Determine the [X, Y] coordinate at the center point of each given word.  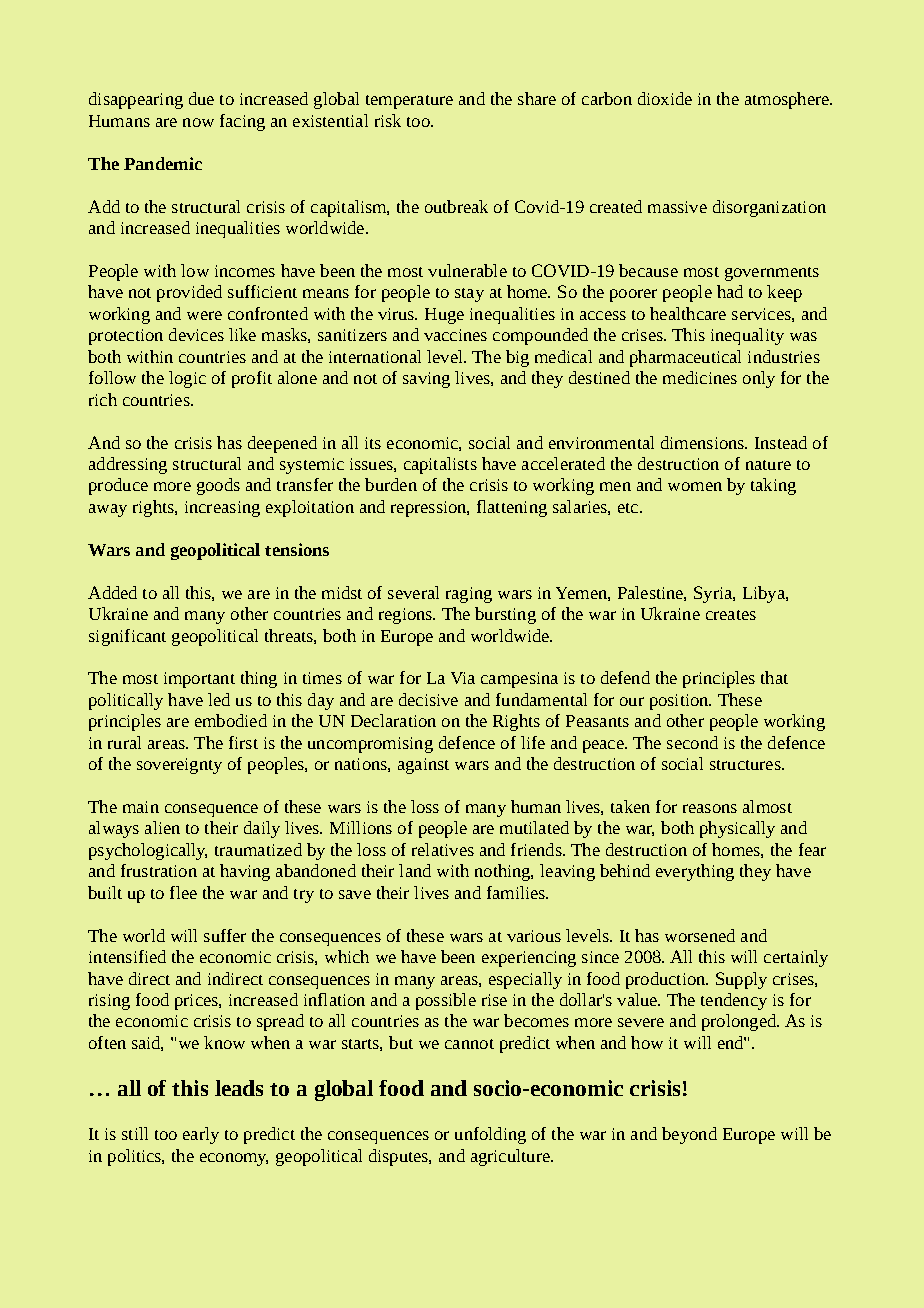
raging [469, 595]
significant [127, 637]
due [201, 98]
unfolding [490, 1135]
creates [731, 615]
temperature [409, 102]
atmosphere [788, 100]
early [201, 1135]
